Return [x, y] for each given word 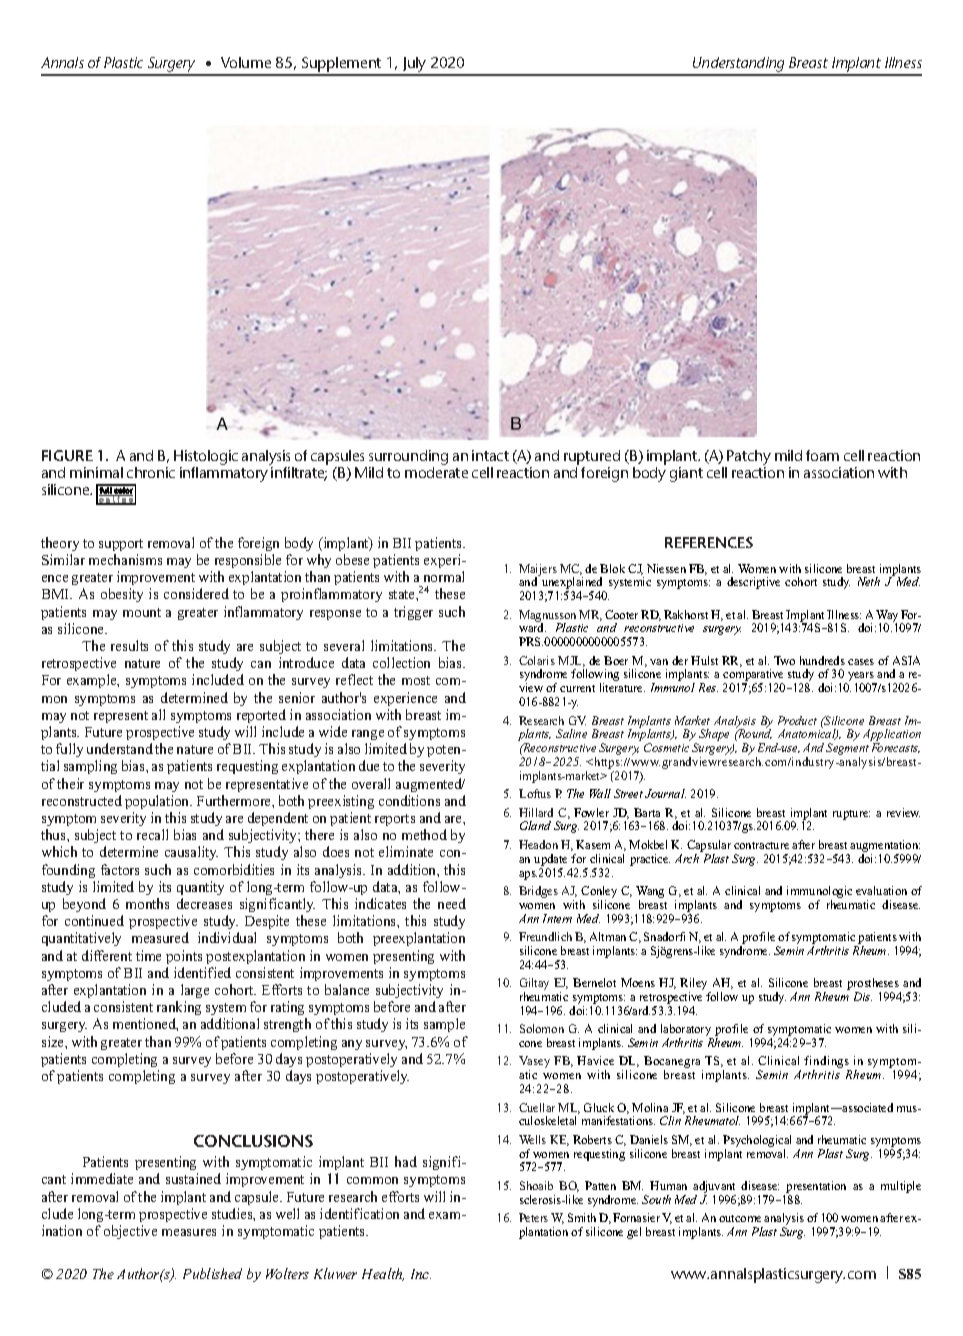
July [415, 66]
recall [152, 834]
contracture [761, 845]
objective [130, 1232]
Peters [533, 1217]
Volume [246, 62]
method [424, 834]
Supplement [342, 66]
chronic [151, 472]
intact [490, 455]
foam [822, 455]
